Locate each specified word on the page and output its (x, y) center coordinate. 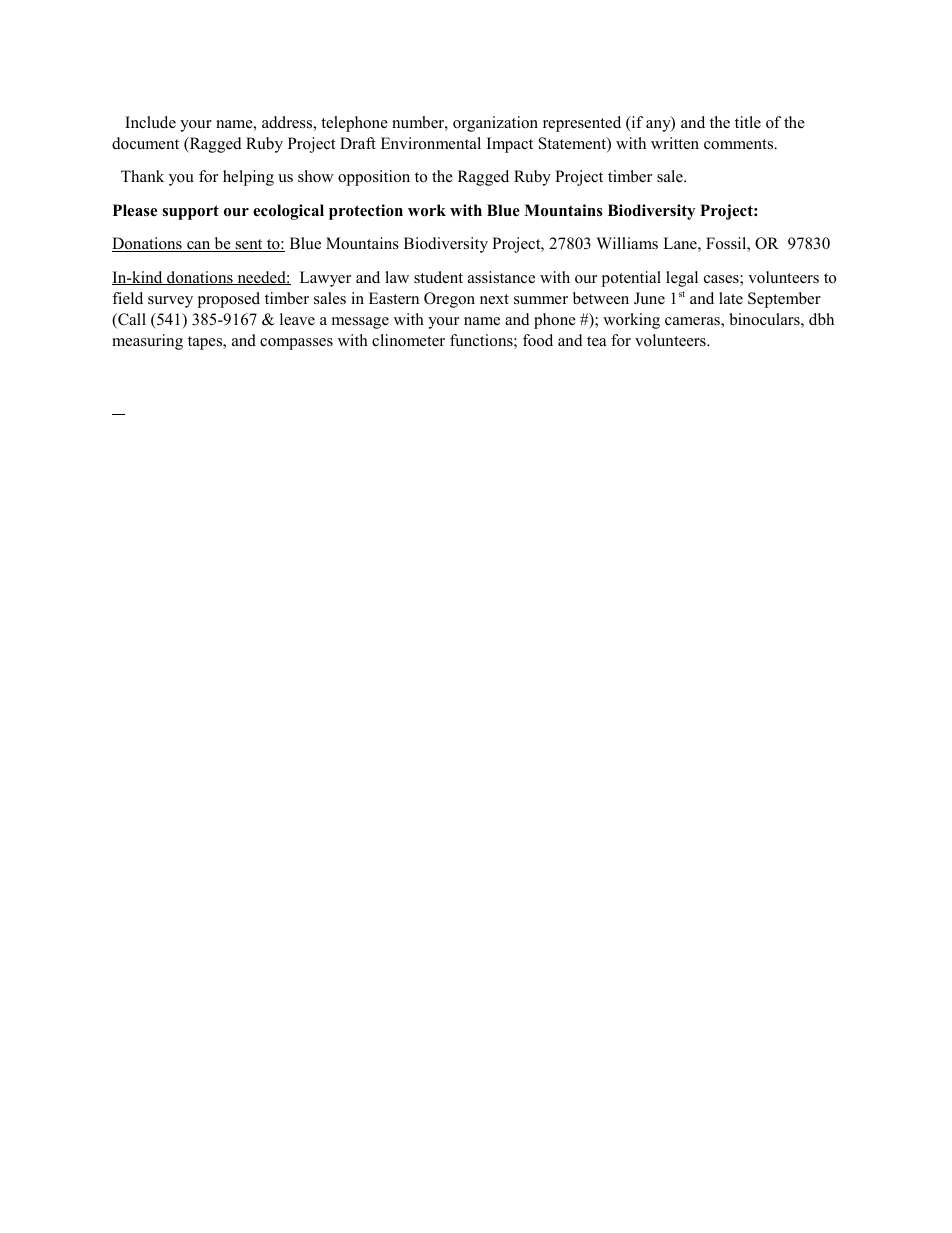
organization (495, 124)
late (731, 298)
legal (682, 279)
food (538, 340)
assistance (501, 277)
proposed (229, 300)
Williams (627, 243)
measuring (147, 342)
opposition (374, 178)
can (199, 246)
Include (150, 122)
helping (248, 178)
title (748, 122)
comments (740, 144)
